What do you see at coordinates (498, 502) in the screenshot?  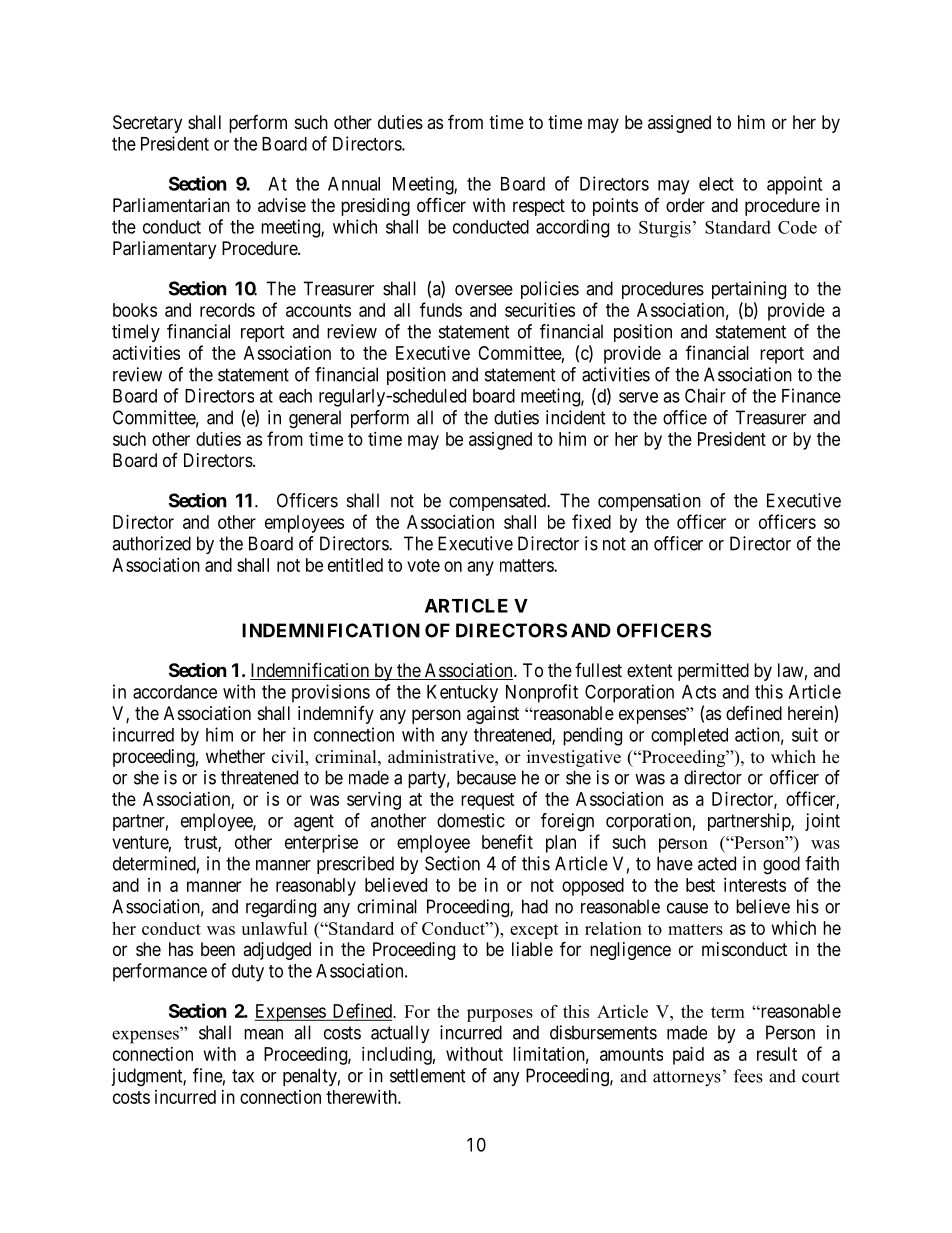 I see `compensated` at bounding box center [498, 502].
